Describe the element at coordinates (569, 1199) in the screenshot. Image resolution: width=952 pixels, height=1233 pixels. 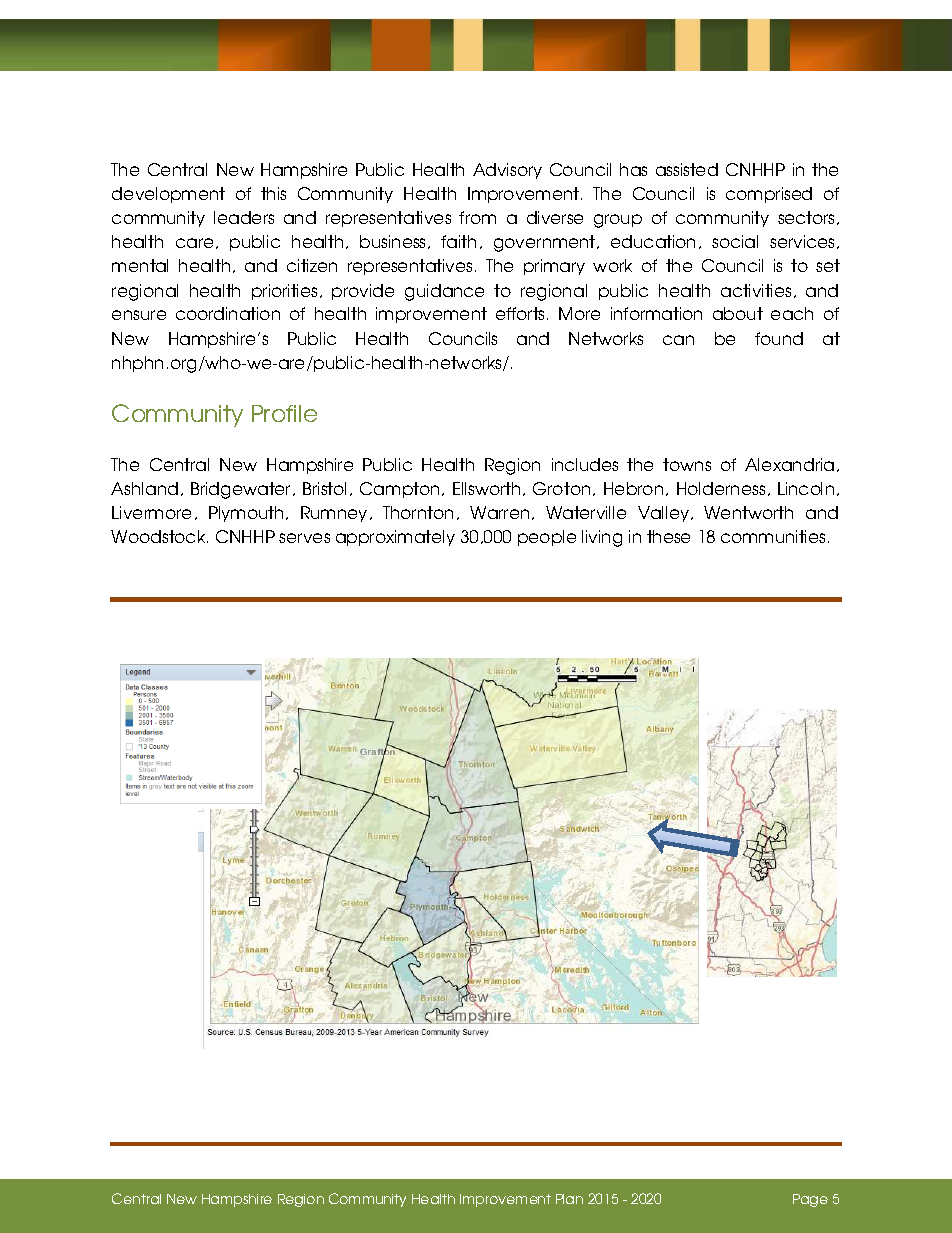
I see `Plan` at that location.
